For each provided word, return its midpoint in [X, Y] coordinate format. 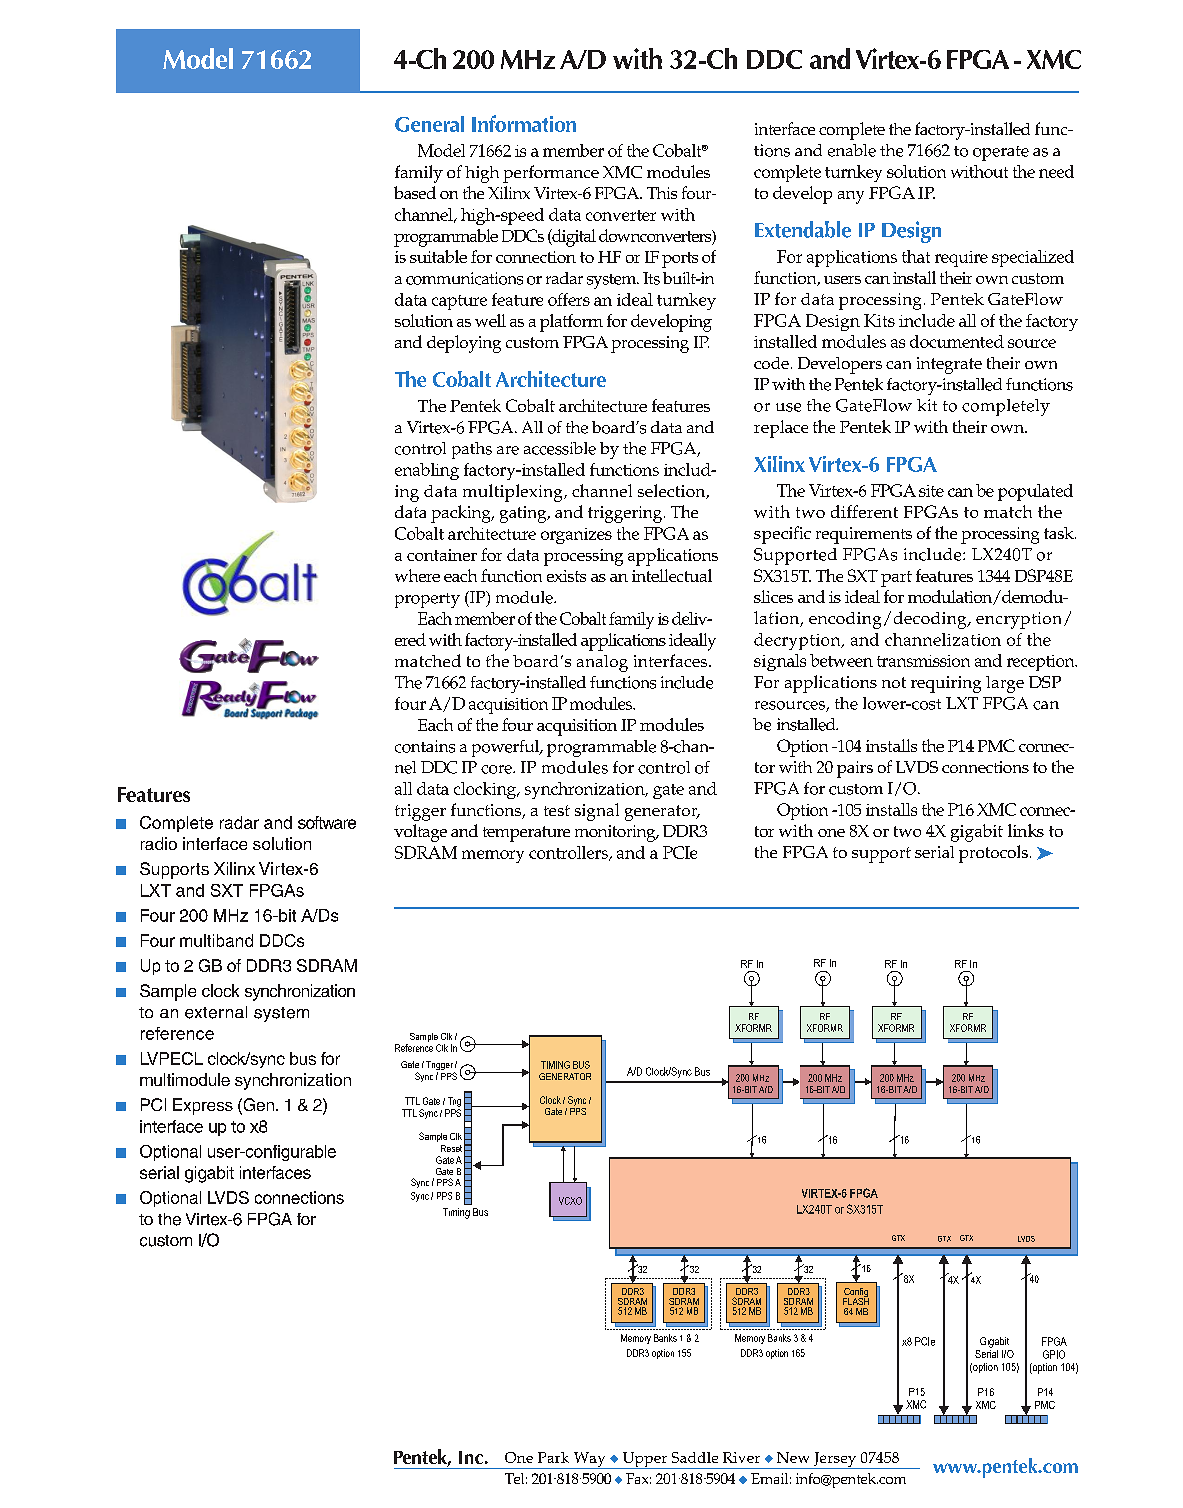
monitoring [616, 833]
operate [1001, 153]
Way [589, 1460]
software [327, 822]
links [1026, 830]
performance [551, 174]
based [415, 192]
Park [553, 1457]
